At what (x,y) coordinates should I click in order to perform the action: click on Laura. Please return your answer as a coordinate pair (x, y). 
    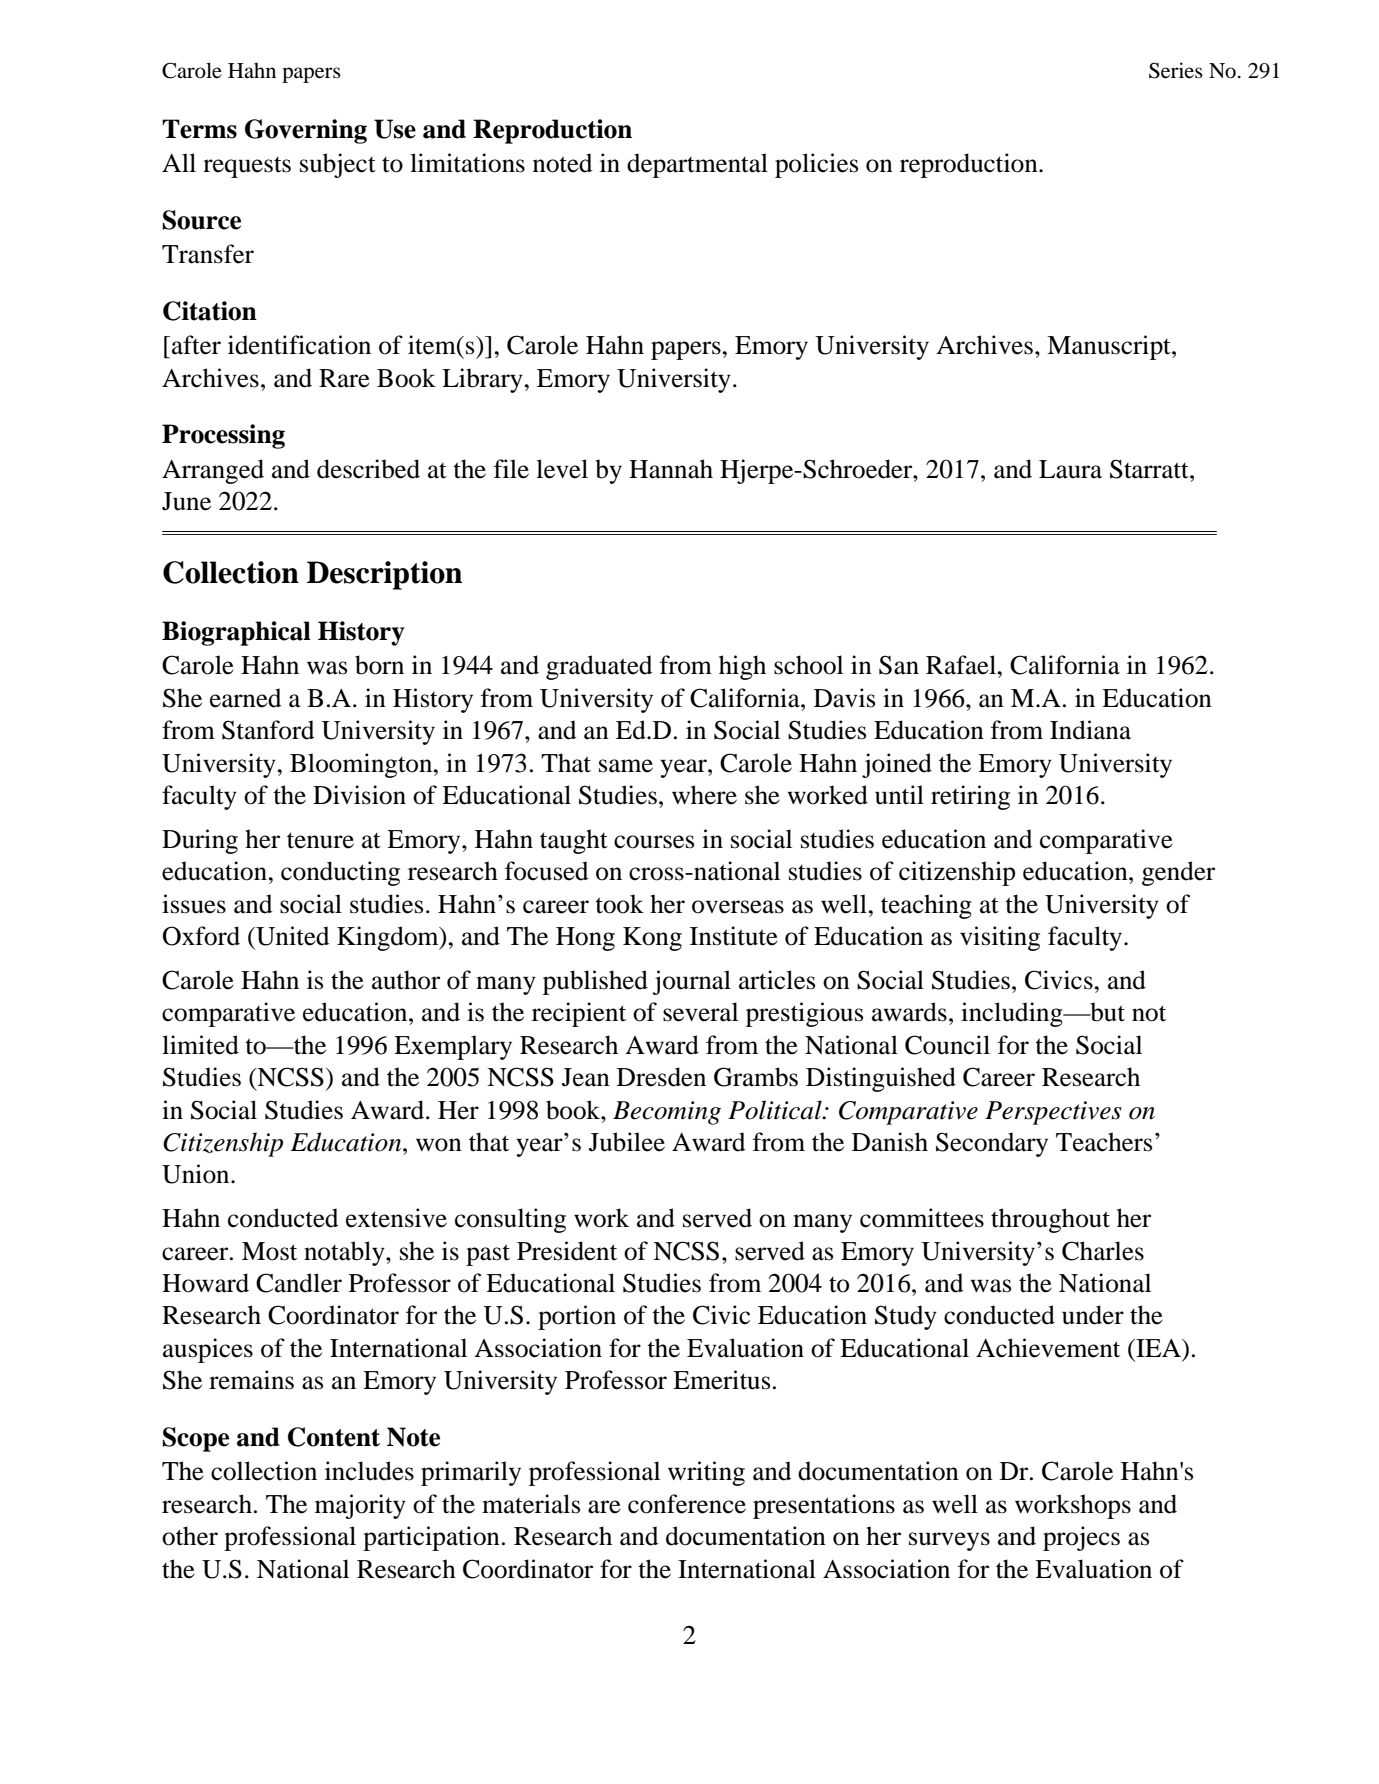
    Looking at the image, I should click on (1070, 469).
